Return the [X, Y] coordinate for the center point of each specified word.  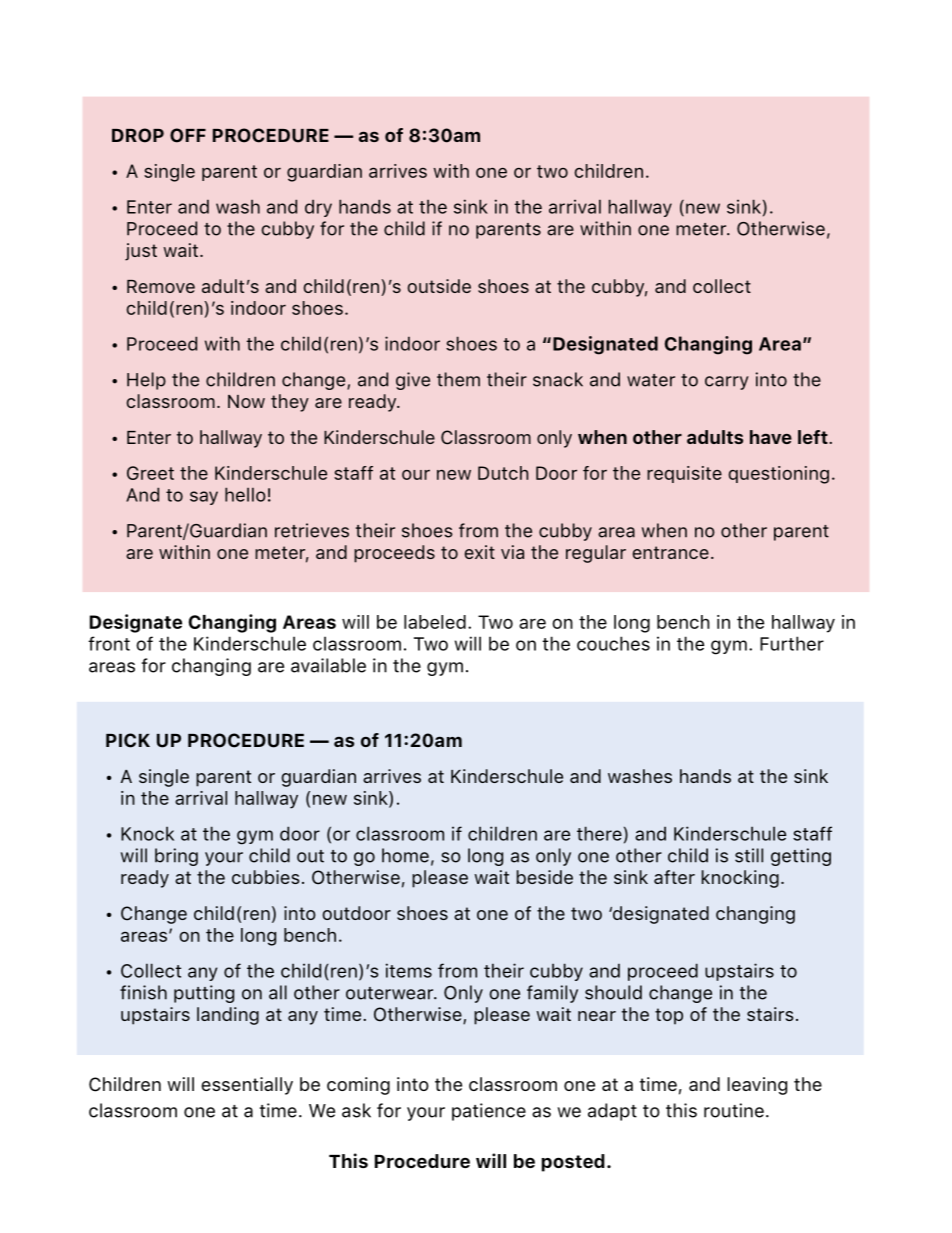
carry [727, 383]
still [749, 855]
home [405, 855]
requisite [684, 474]
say [204, 498]
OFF [188, 135]
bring [176, 857]
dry [318, 208]
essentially [247, 1086]
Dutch [503, 473]
